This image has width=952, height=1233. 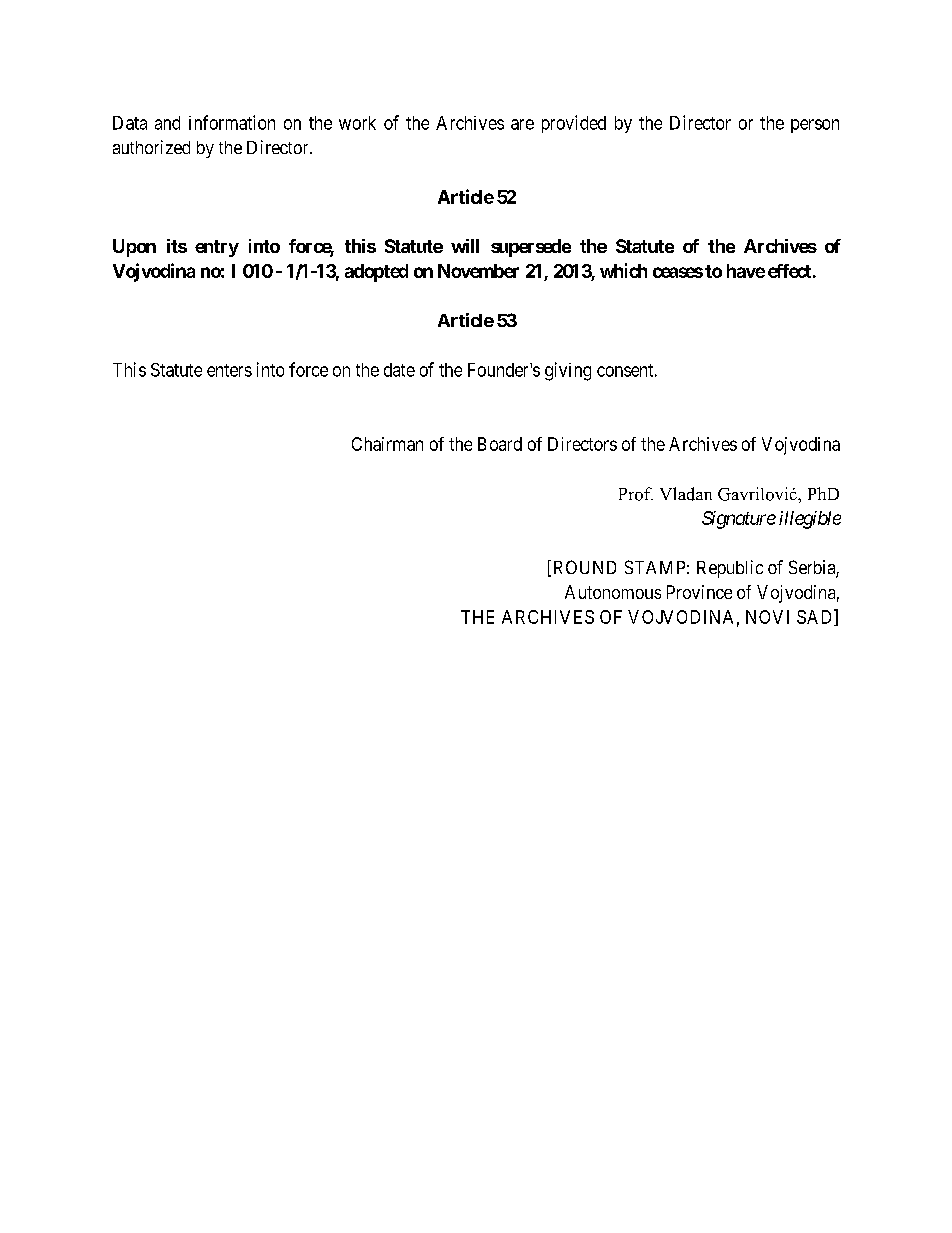 I want to click on information, so click(x=232, y=122).
